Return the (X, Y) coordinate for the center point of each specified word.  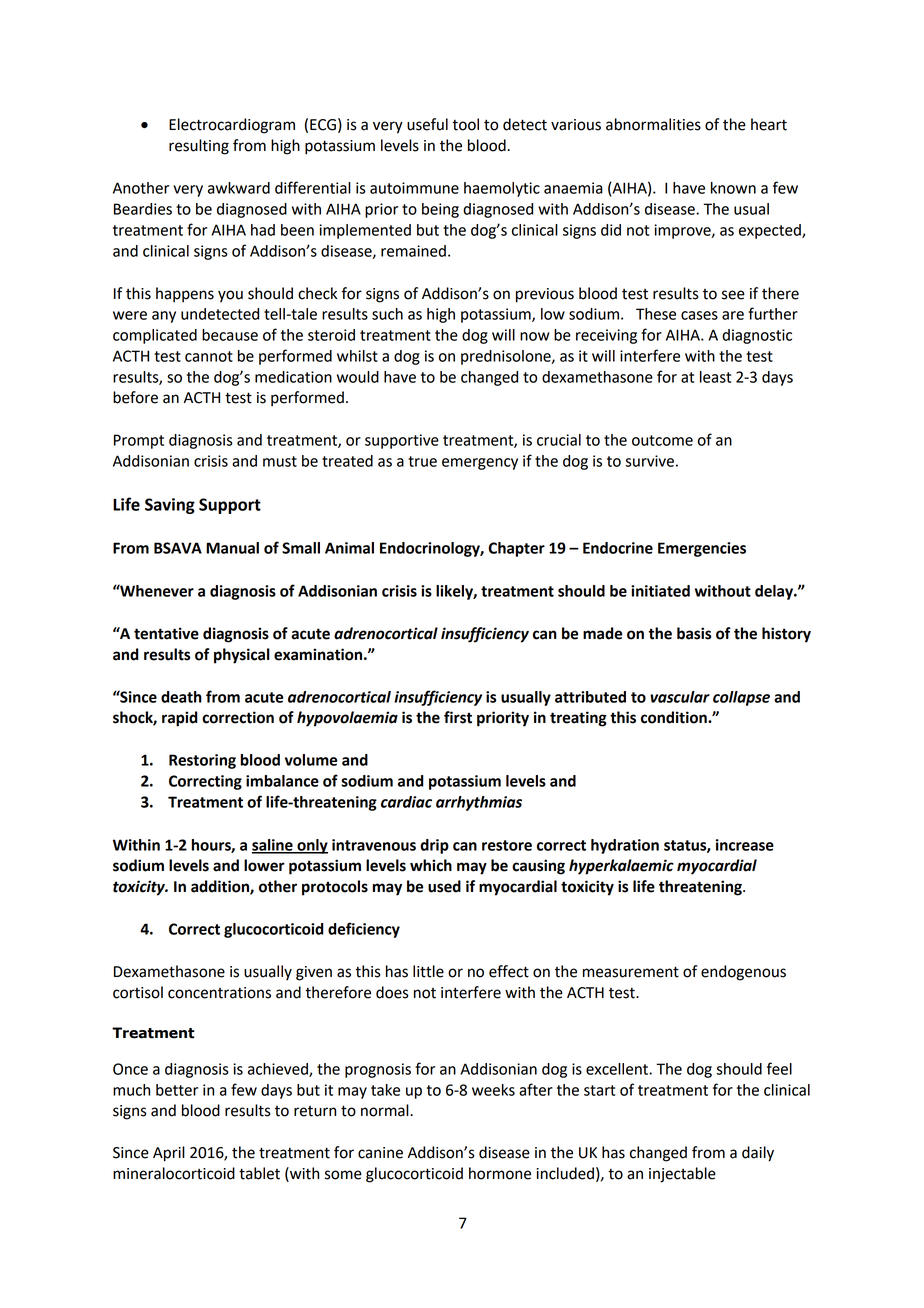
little (428, 971)
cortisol (138, 992)
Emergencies (702, 549)
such (387, 314)
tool (465, 124)
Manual (232, 548)
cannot (209, 356)
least (715, 377)
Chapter (516, 549)
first (458, 717)
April (169, 1154)
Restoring (202, 761)
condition (675, 717)
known (733, 188)
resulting (199, 147)
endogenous (743, 973)
